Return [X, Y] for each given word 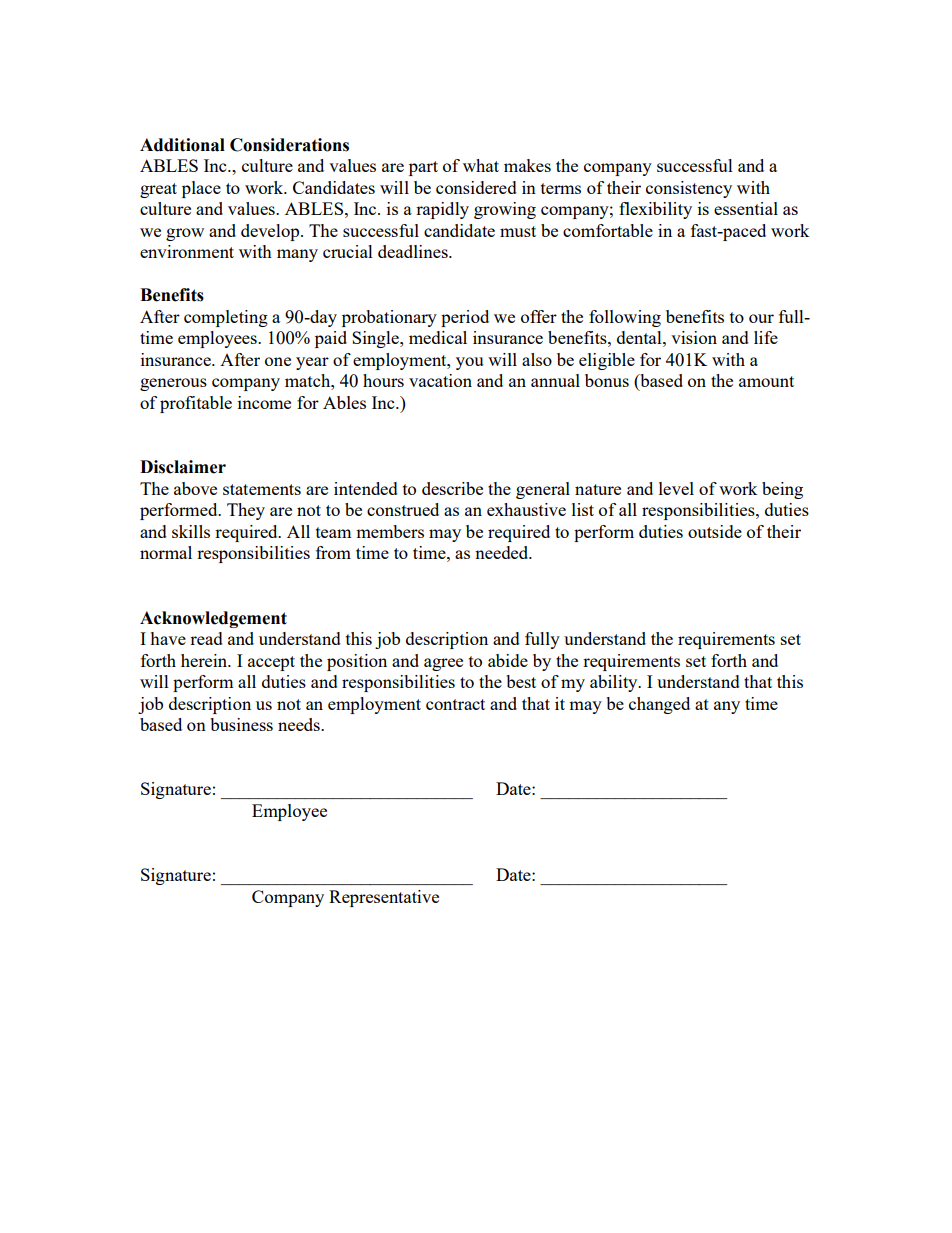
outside [715, 531]
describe [452, 488]
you [469, 363]
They [246, 511]
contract [455, 704]
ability [615, 683]
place [201, 189]
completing [226, 318]
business [241, 724]
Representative [384, 898]
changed [659, 705]
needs [300, 724]
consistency [689, 189]
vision [694, 337]
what [481, 165]
